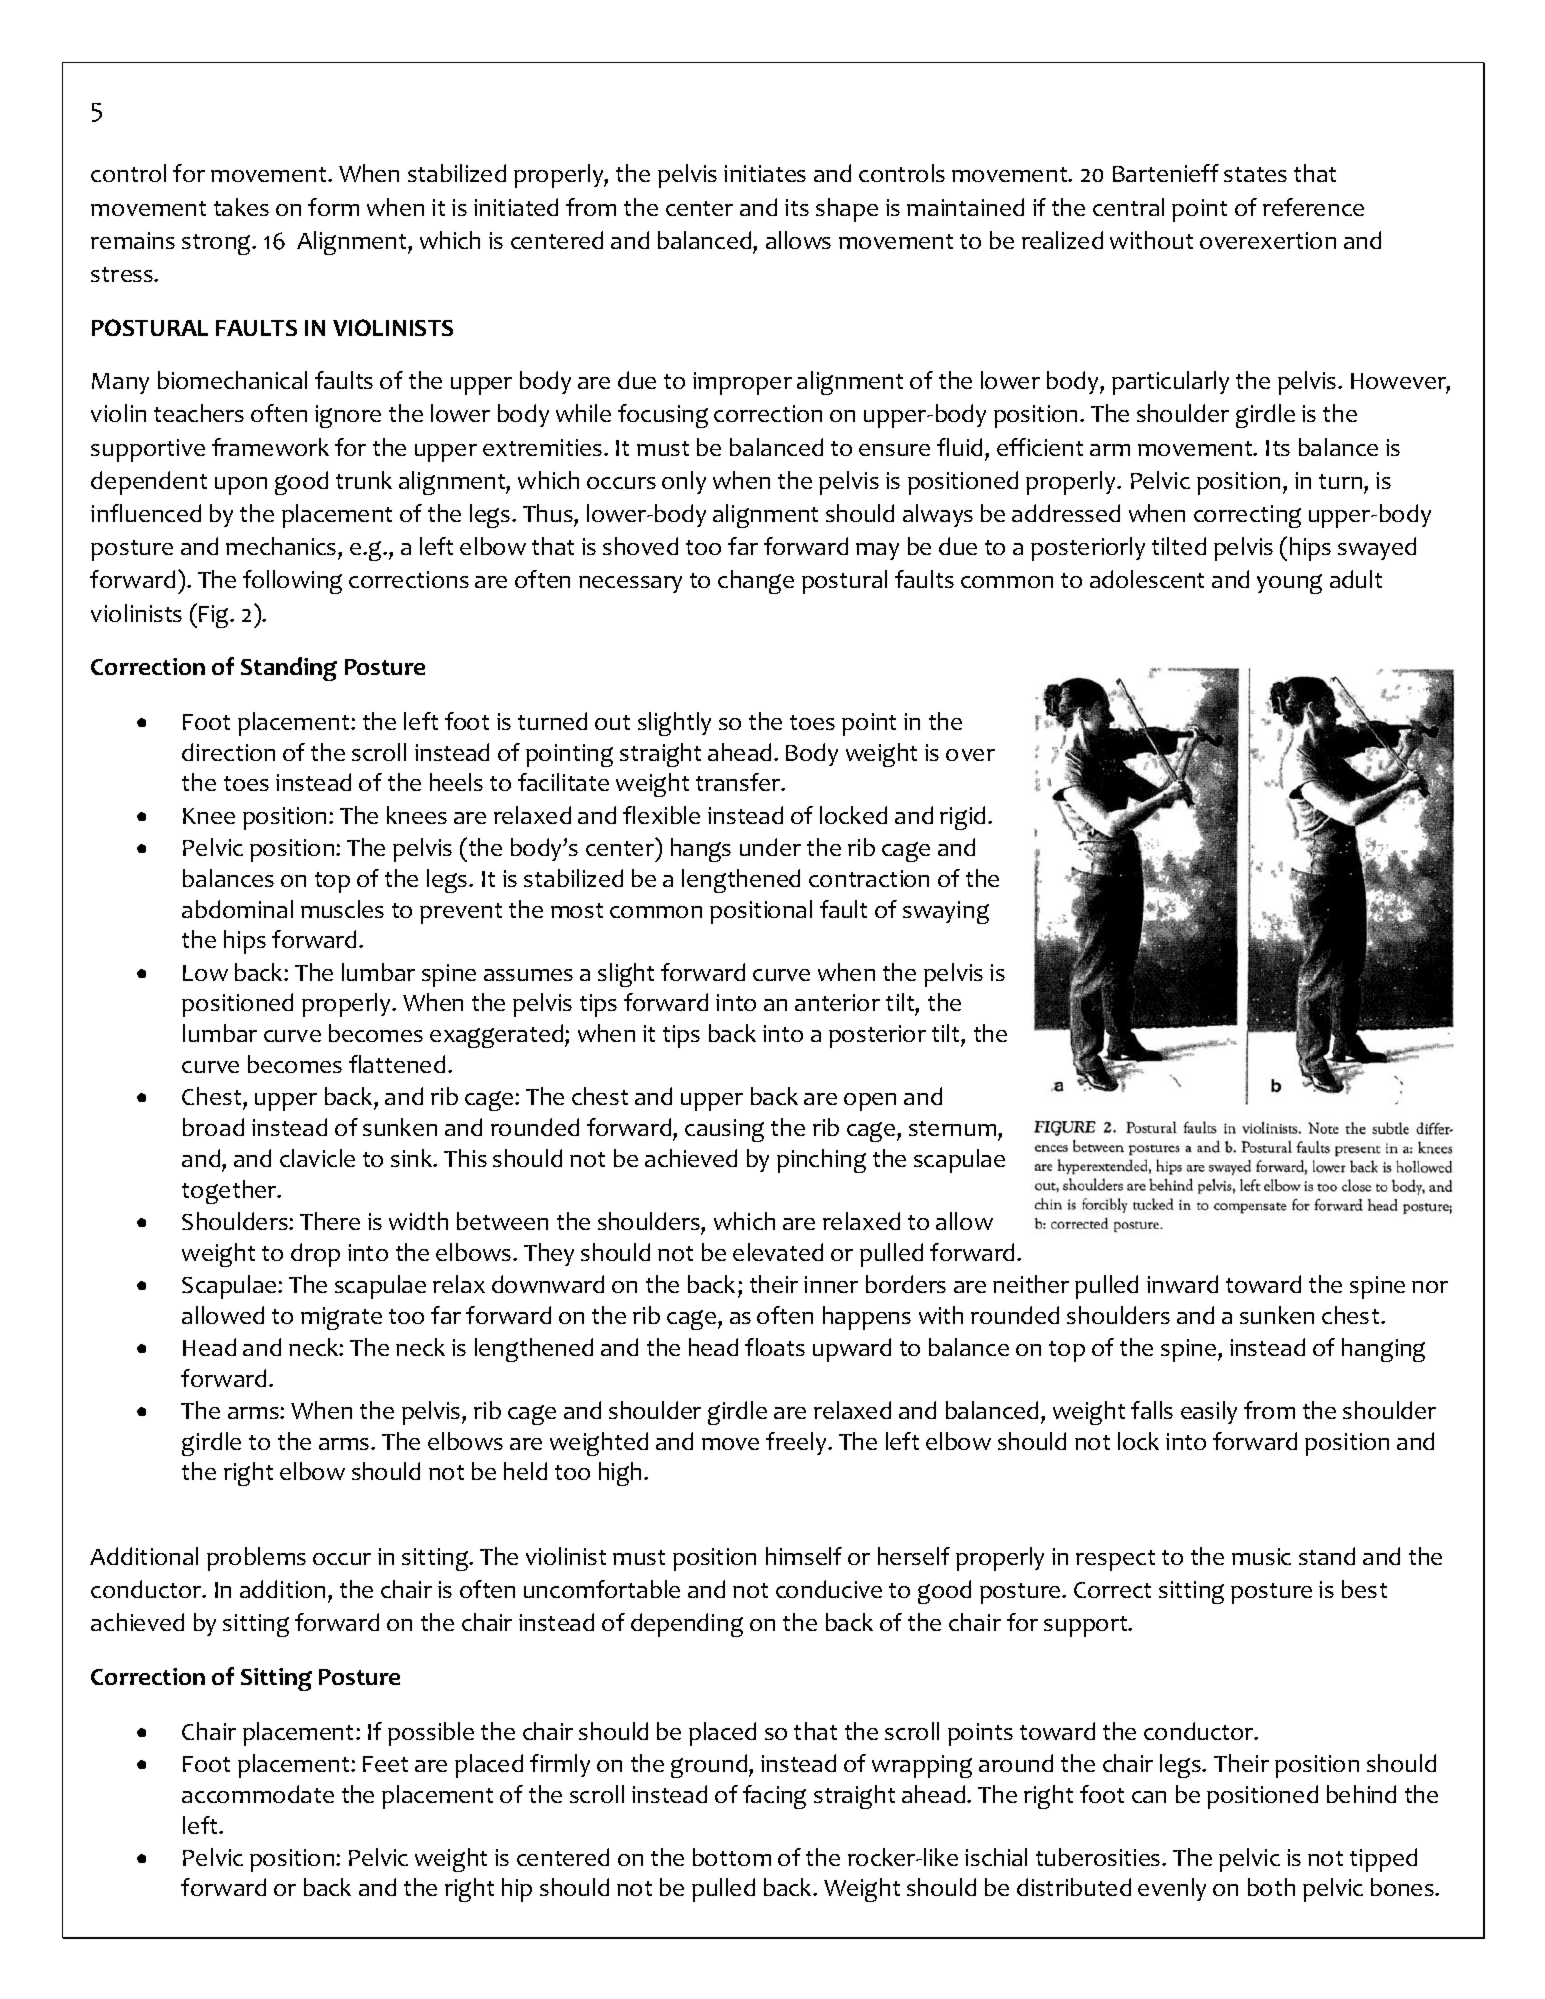 The width and height of the page is (1545, 1999). What do you see at coordinates (241, 207) in the page?
I see `takes` at bounding box center [241, 207].
